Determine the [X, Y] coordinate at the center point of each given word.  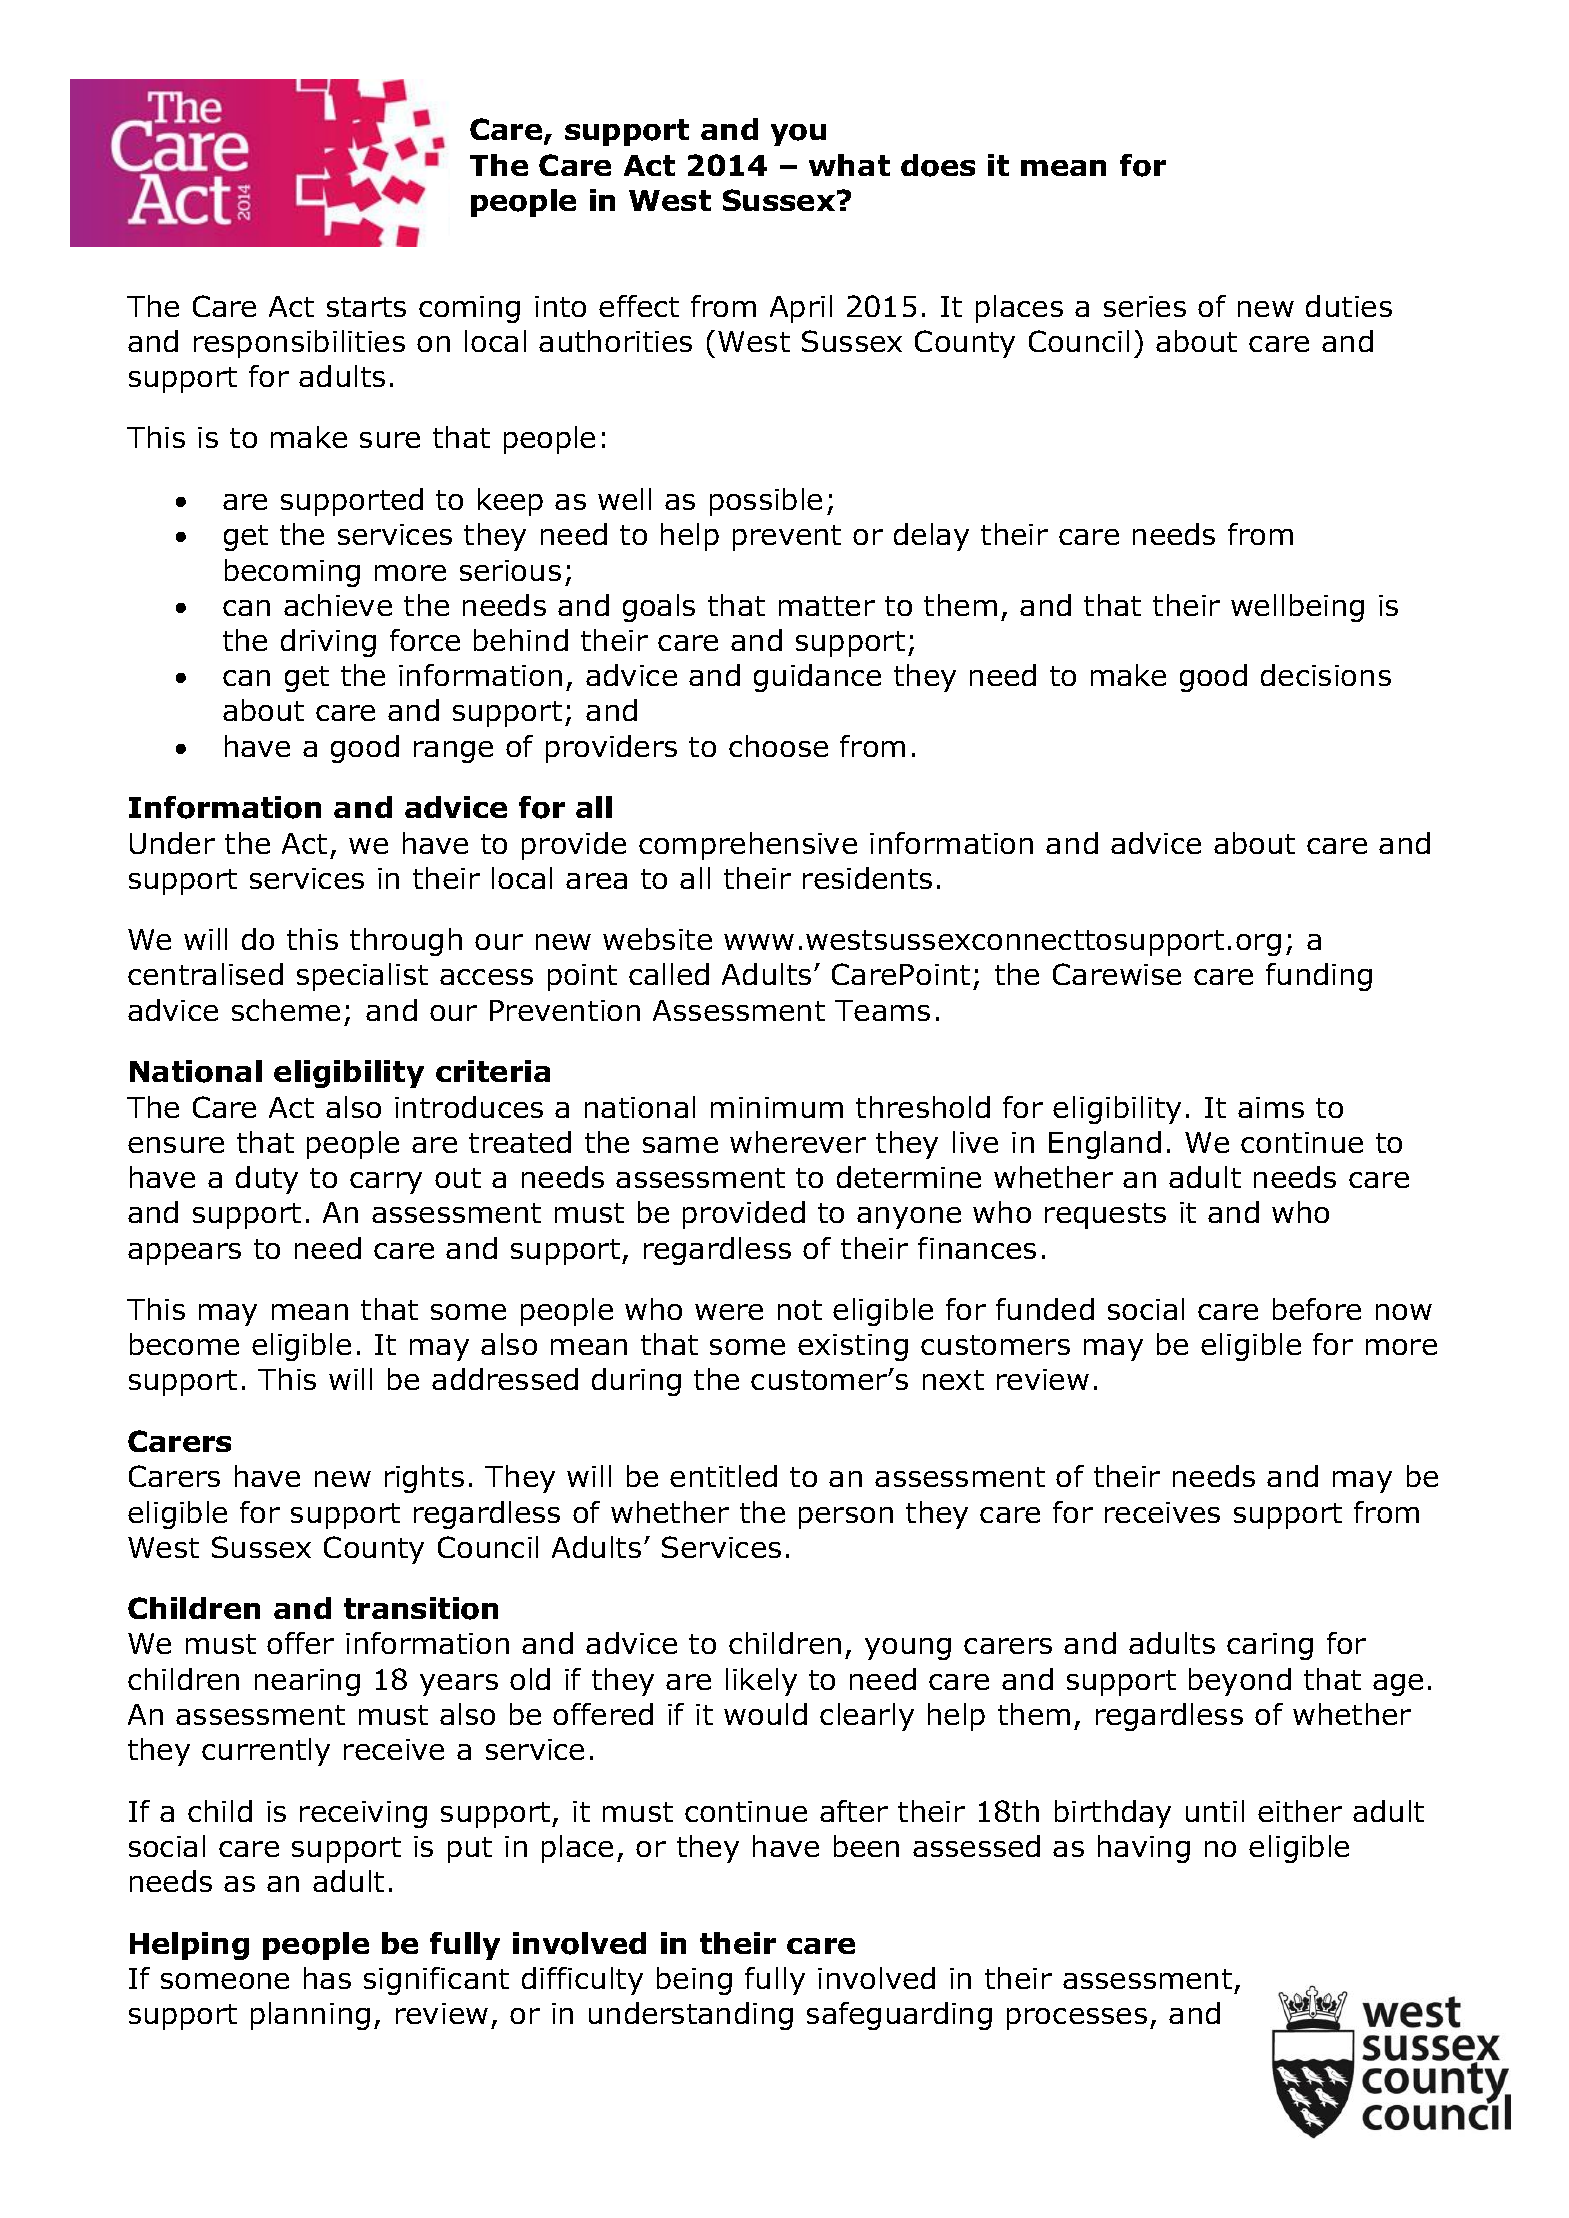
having [1144, 1849]
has [327, 1978]
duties [1349, 306]
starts [366, 307]
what [849, 165]
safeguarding [899, 2016]
